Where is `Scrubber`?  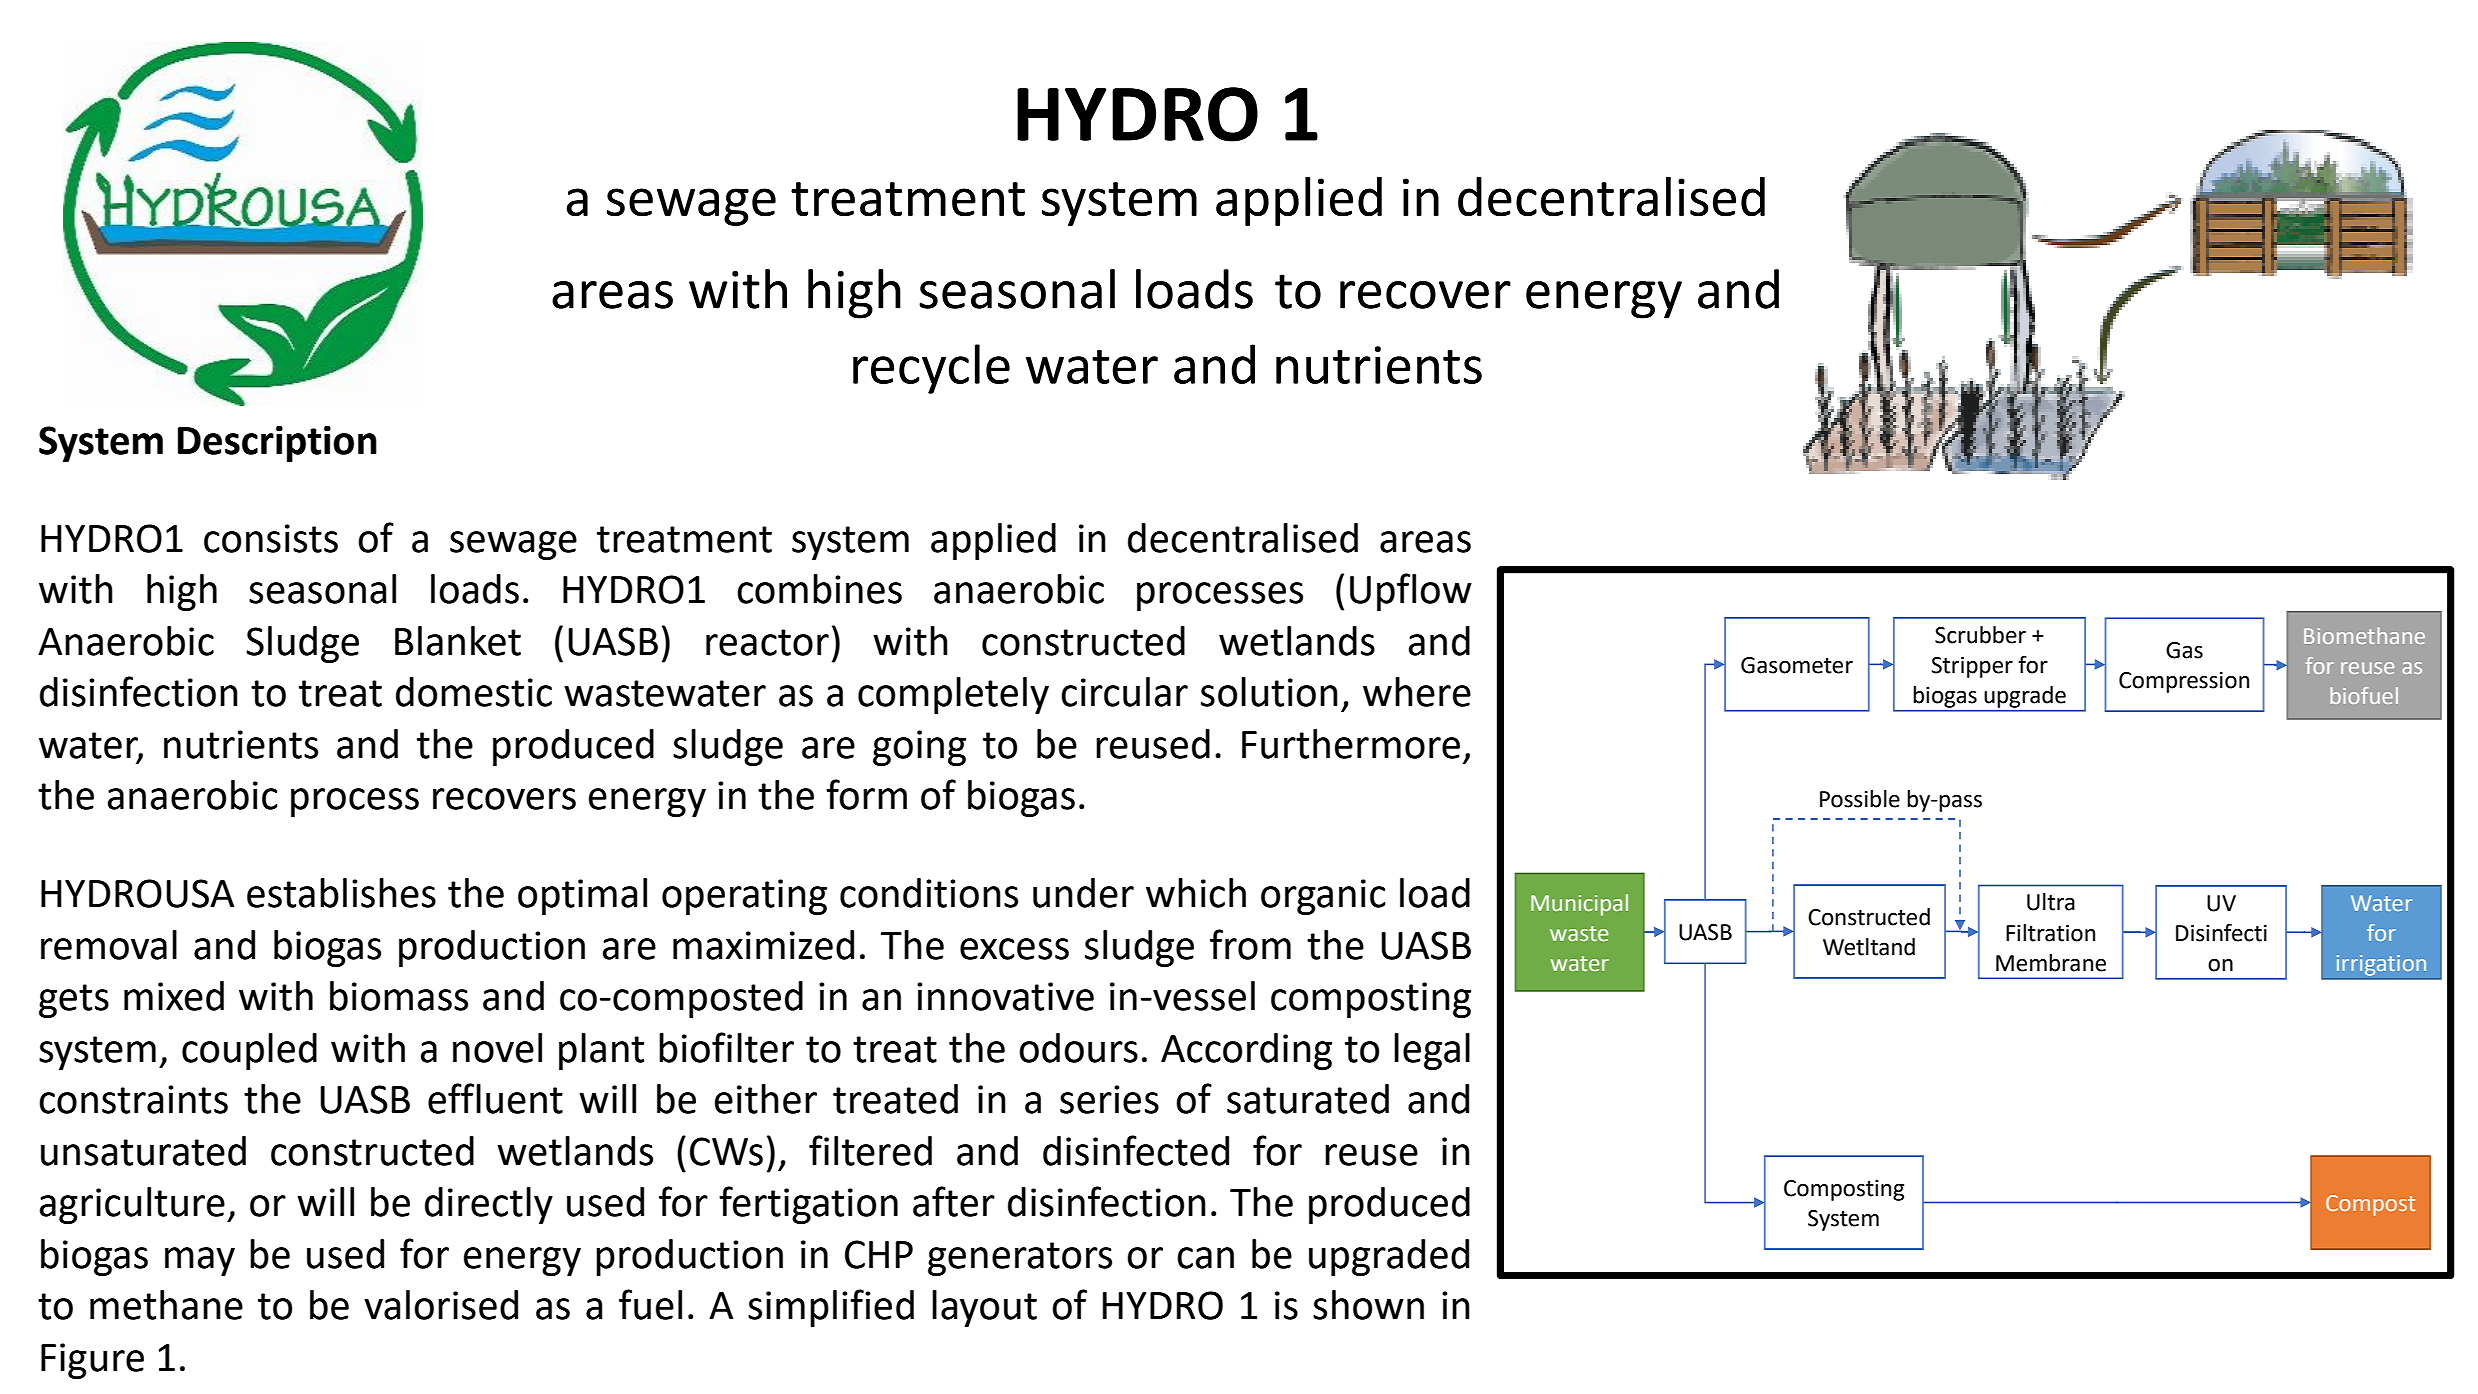 Scrubber is located at coordinates (1980, 635).
